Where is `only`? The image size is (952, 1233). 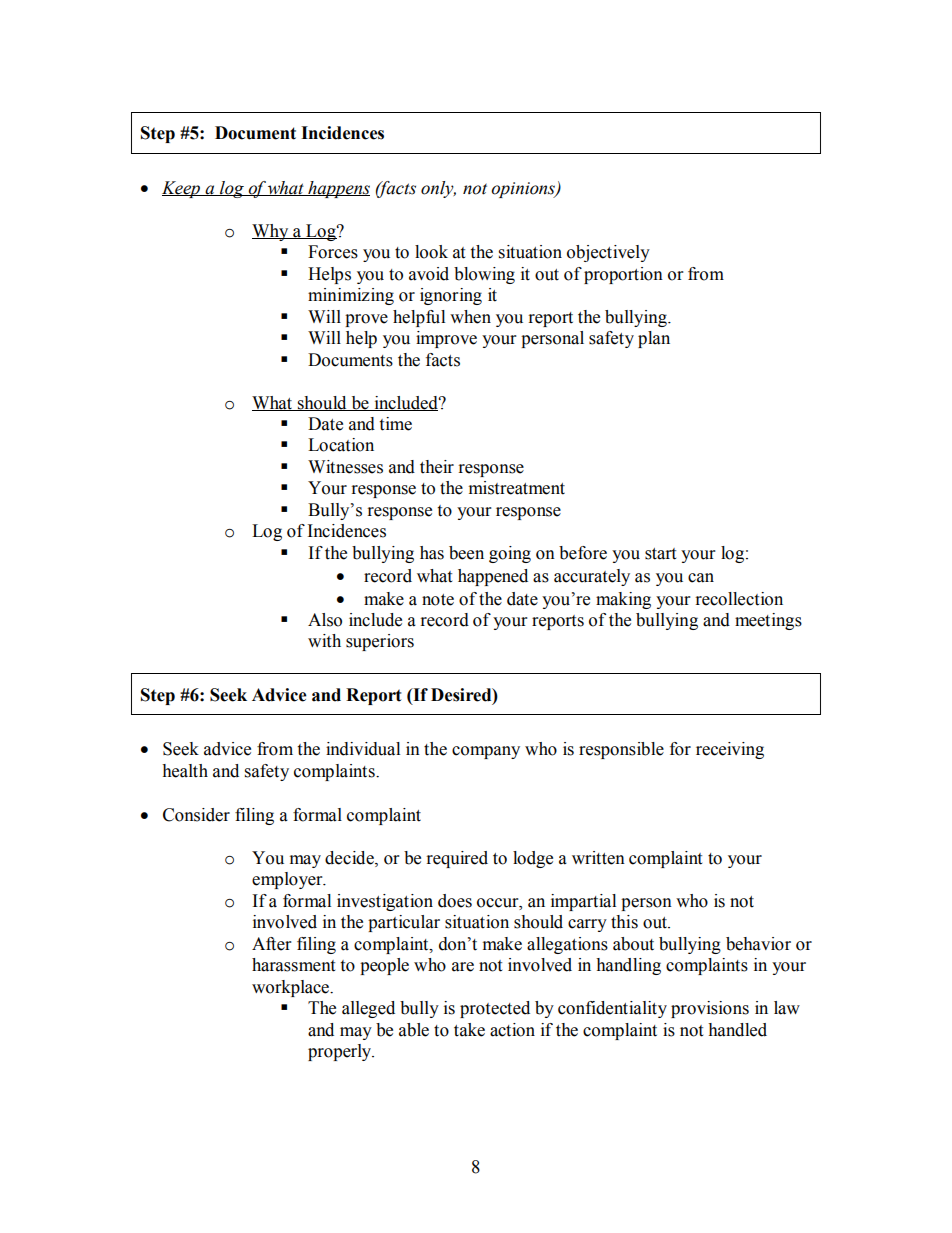 only is located at coordinates (438, 189).
